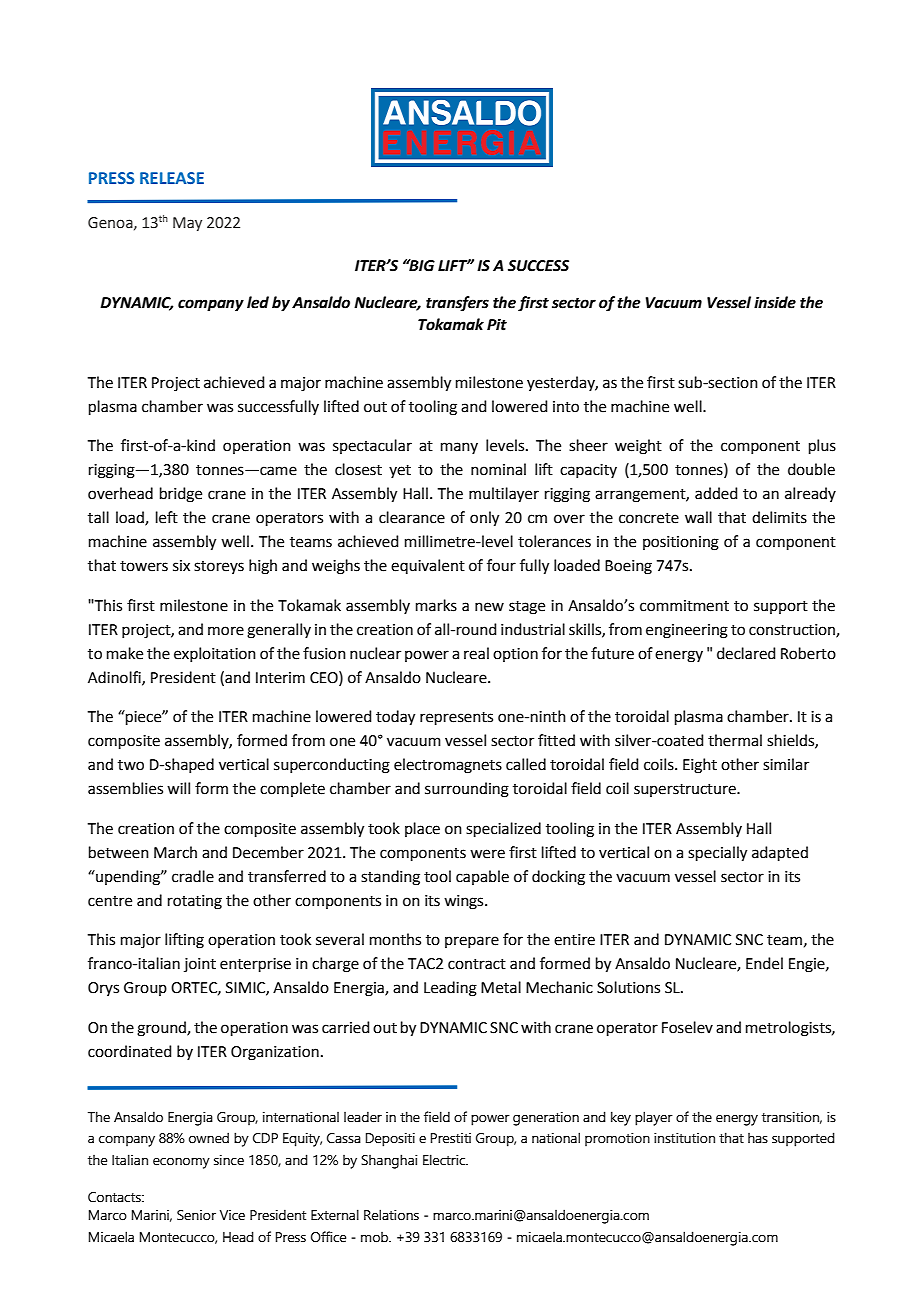 Image resolution: width=924 pixels, height=1308 pixels. I want to click on Electric, so click(445, 1160).
